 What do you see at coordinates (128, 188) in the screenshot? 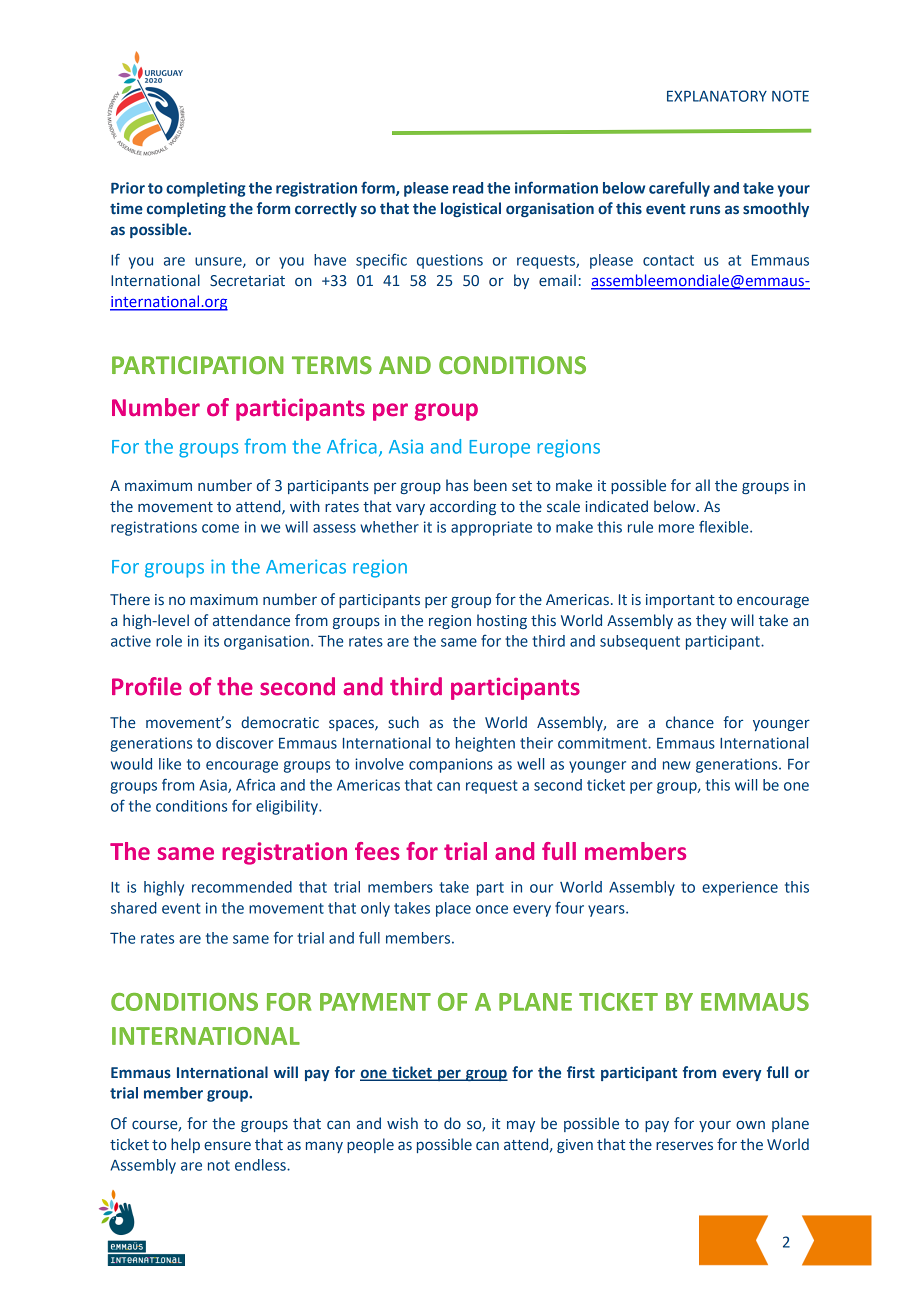
I see `Prior` at bounding box center [128, 188].
